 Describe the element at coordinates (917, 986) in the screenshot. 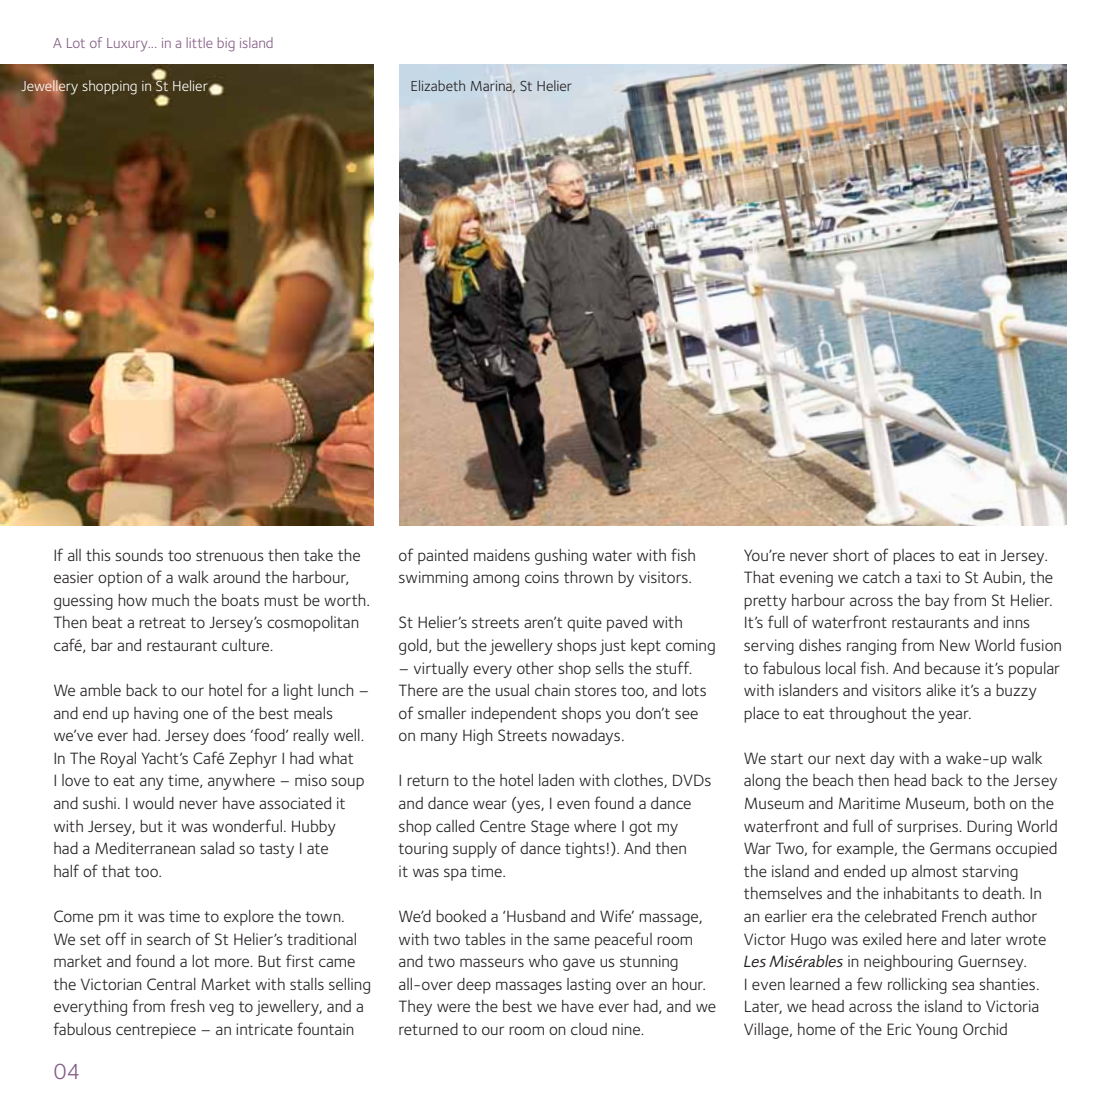

I see `rollicking` at that location.
